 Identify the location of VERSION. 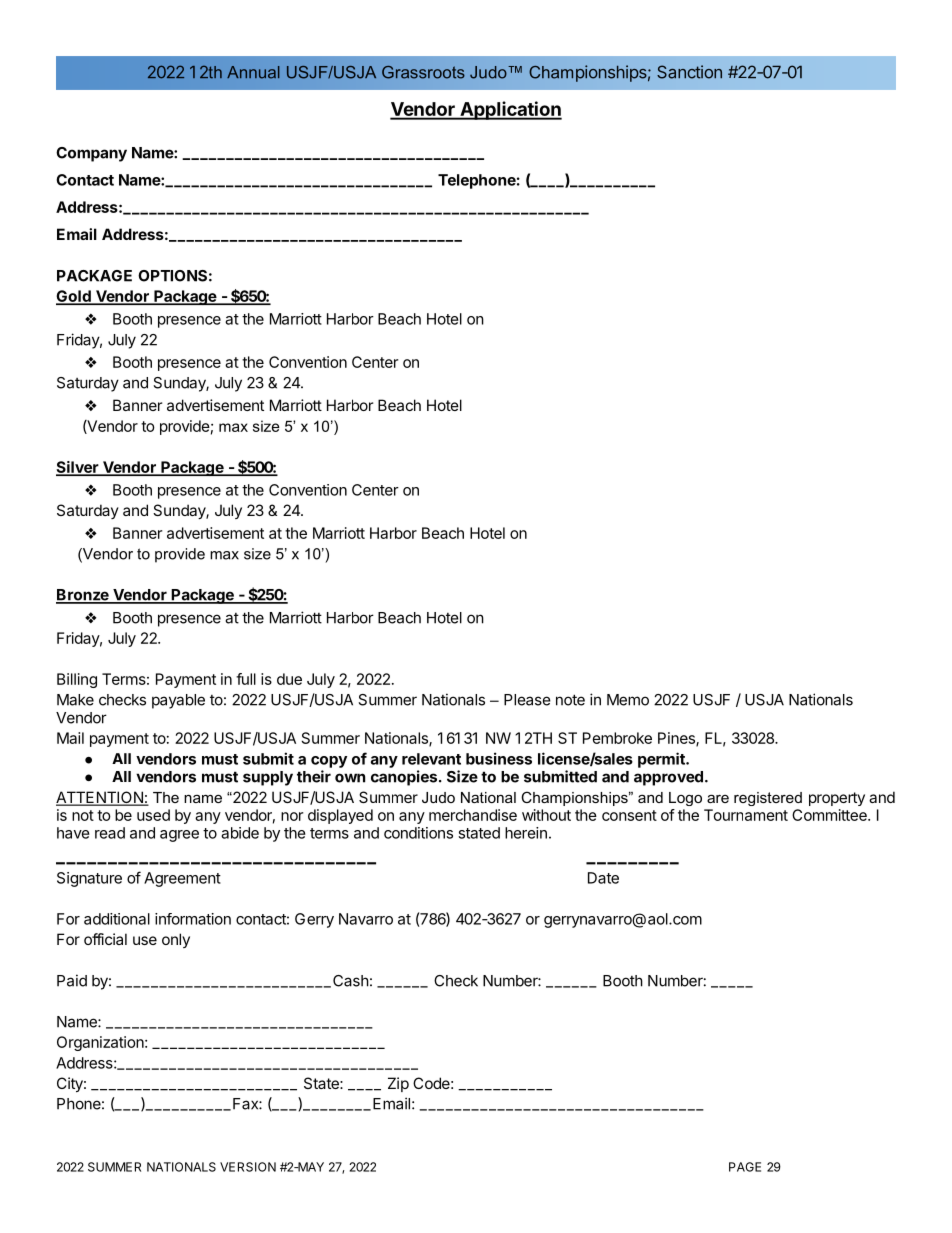
(248, 1167).
